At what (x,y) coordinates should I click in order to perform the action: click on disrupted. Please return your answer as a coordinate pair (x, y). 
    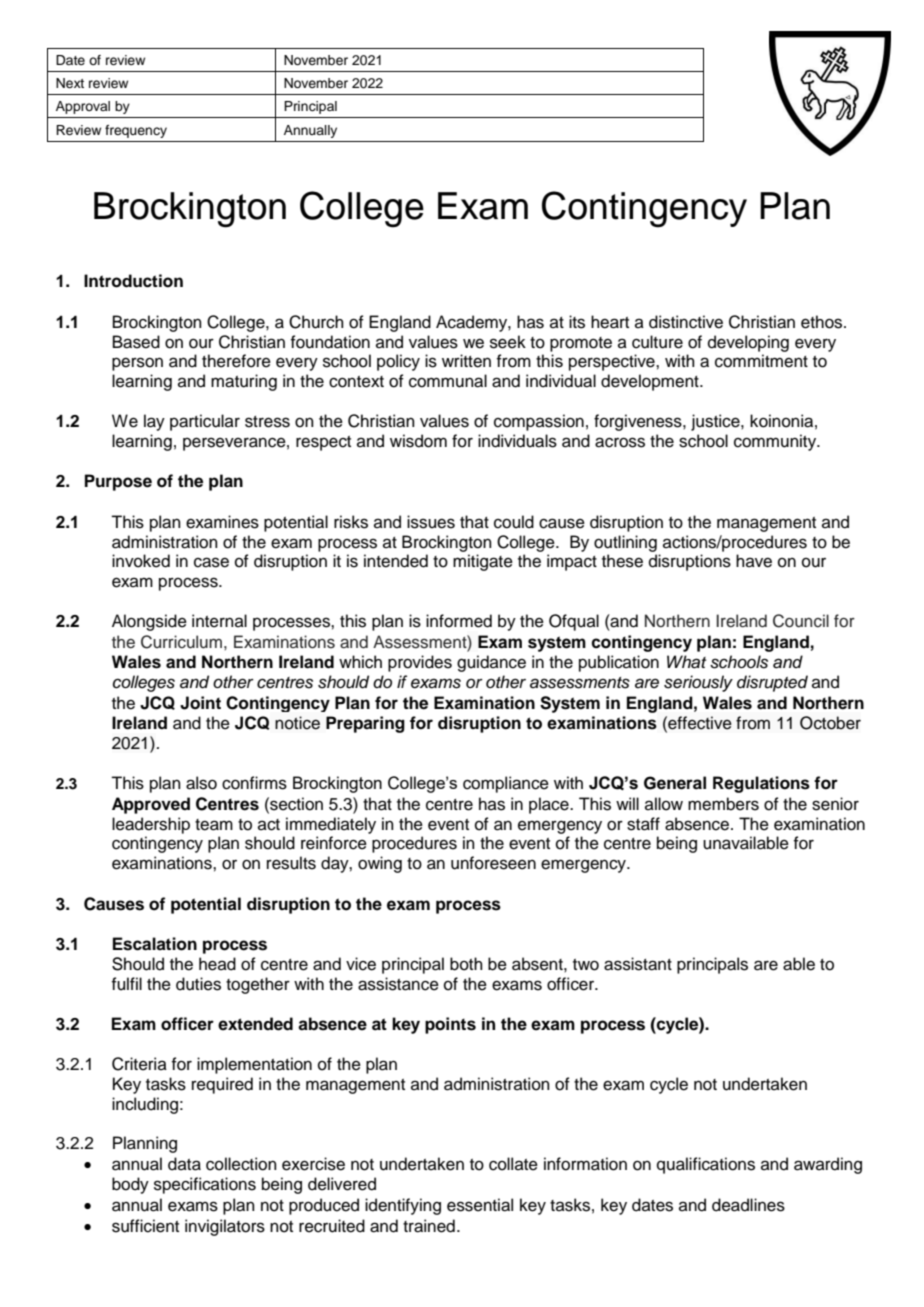
    Looking at the image, I should click on (772, 683).
